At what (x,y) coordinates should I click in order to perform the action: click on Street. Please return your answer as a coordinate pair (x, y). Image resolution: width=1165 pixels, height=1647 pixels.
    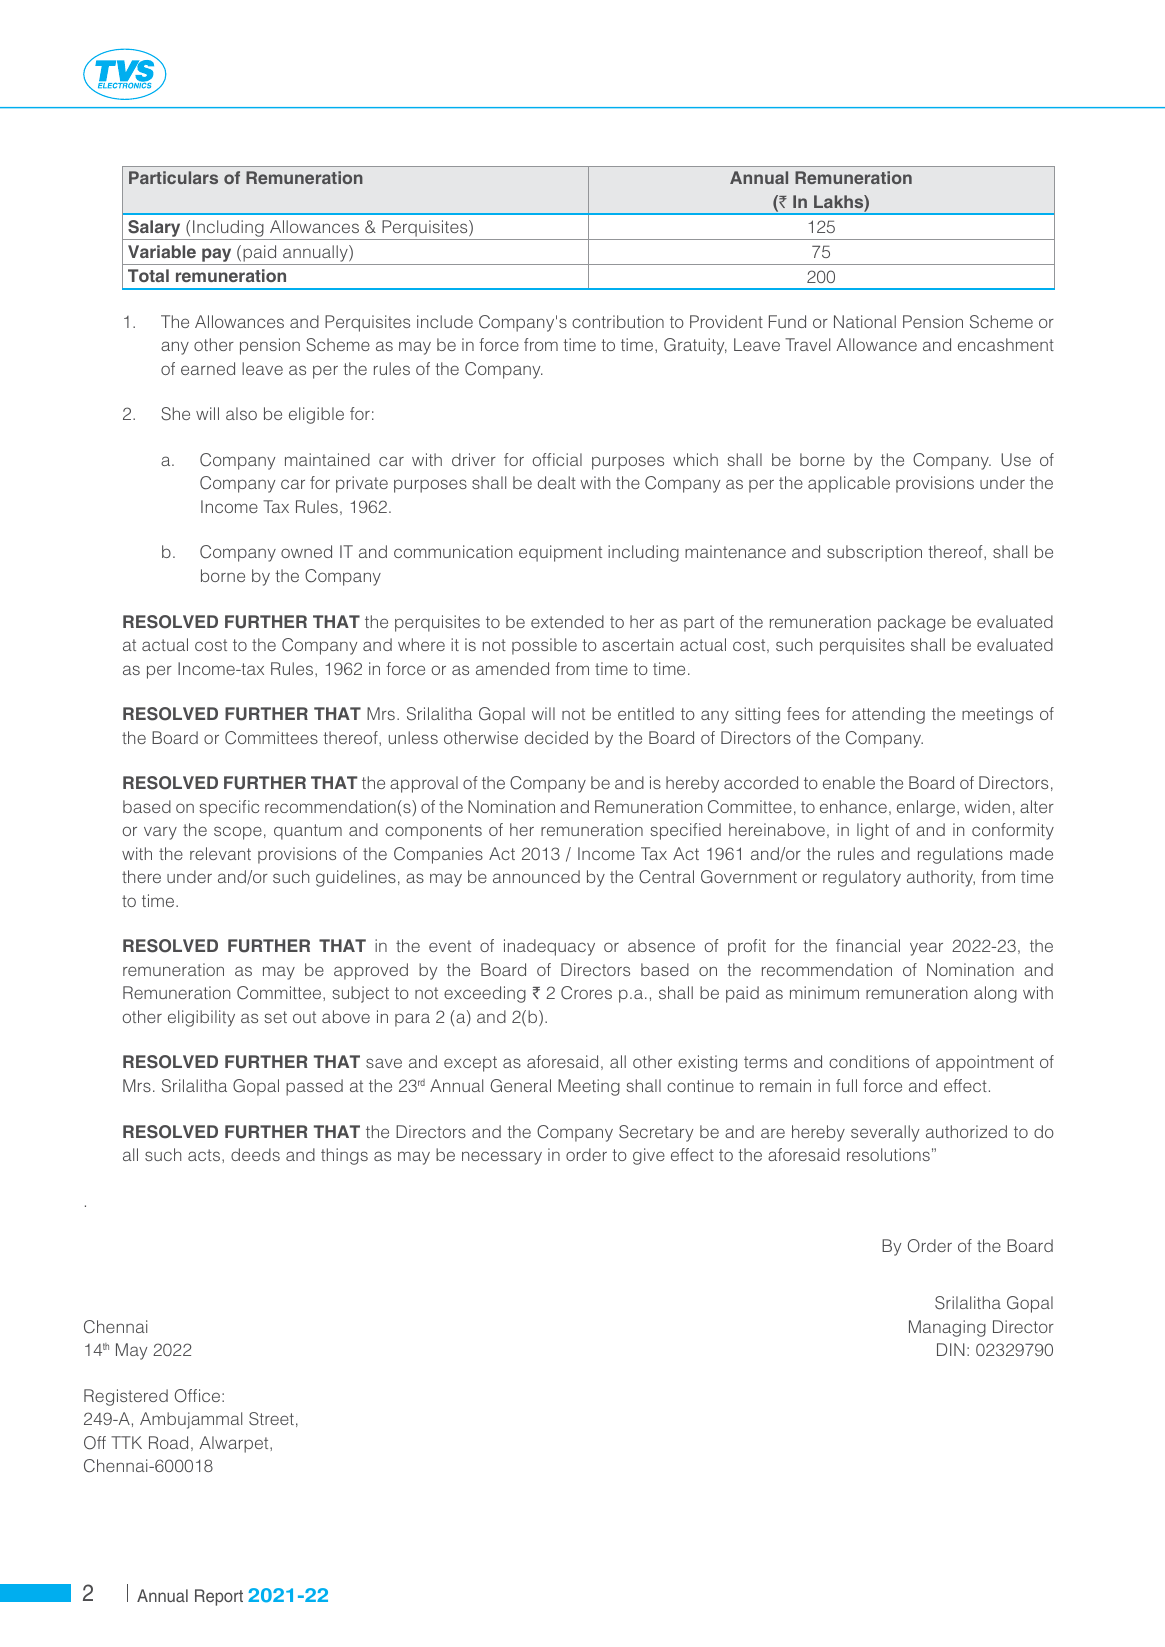
    Looking at the image, I should click on (271, 1419).
